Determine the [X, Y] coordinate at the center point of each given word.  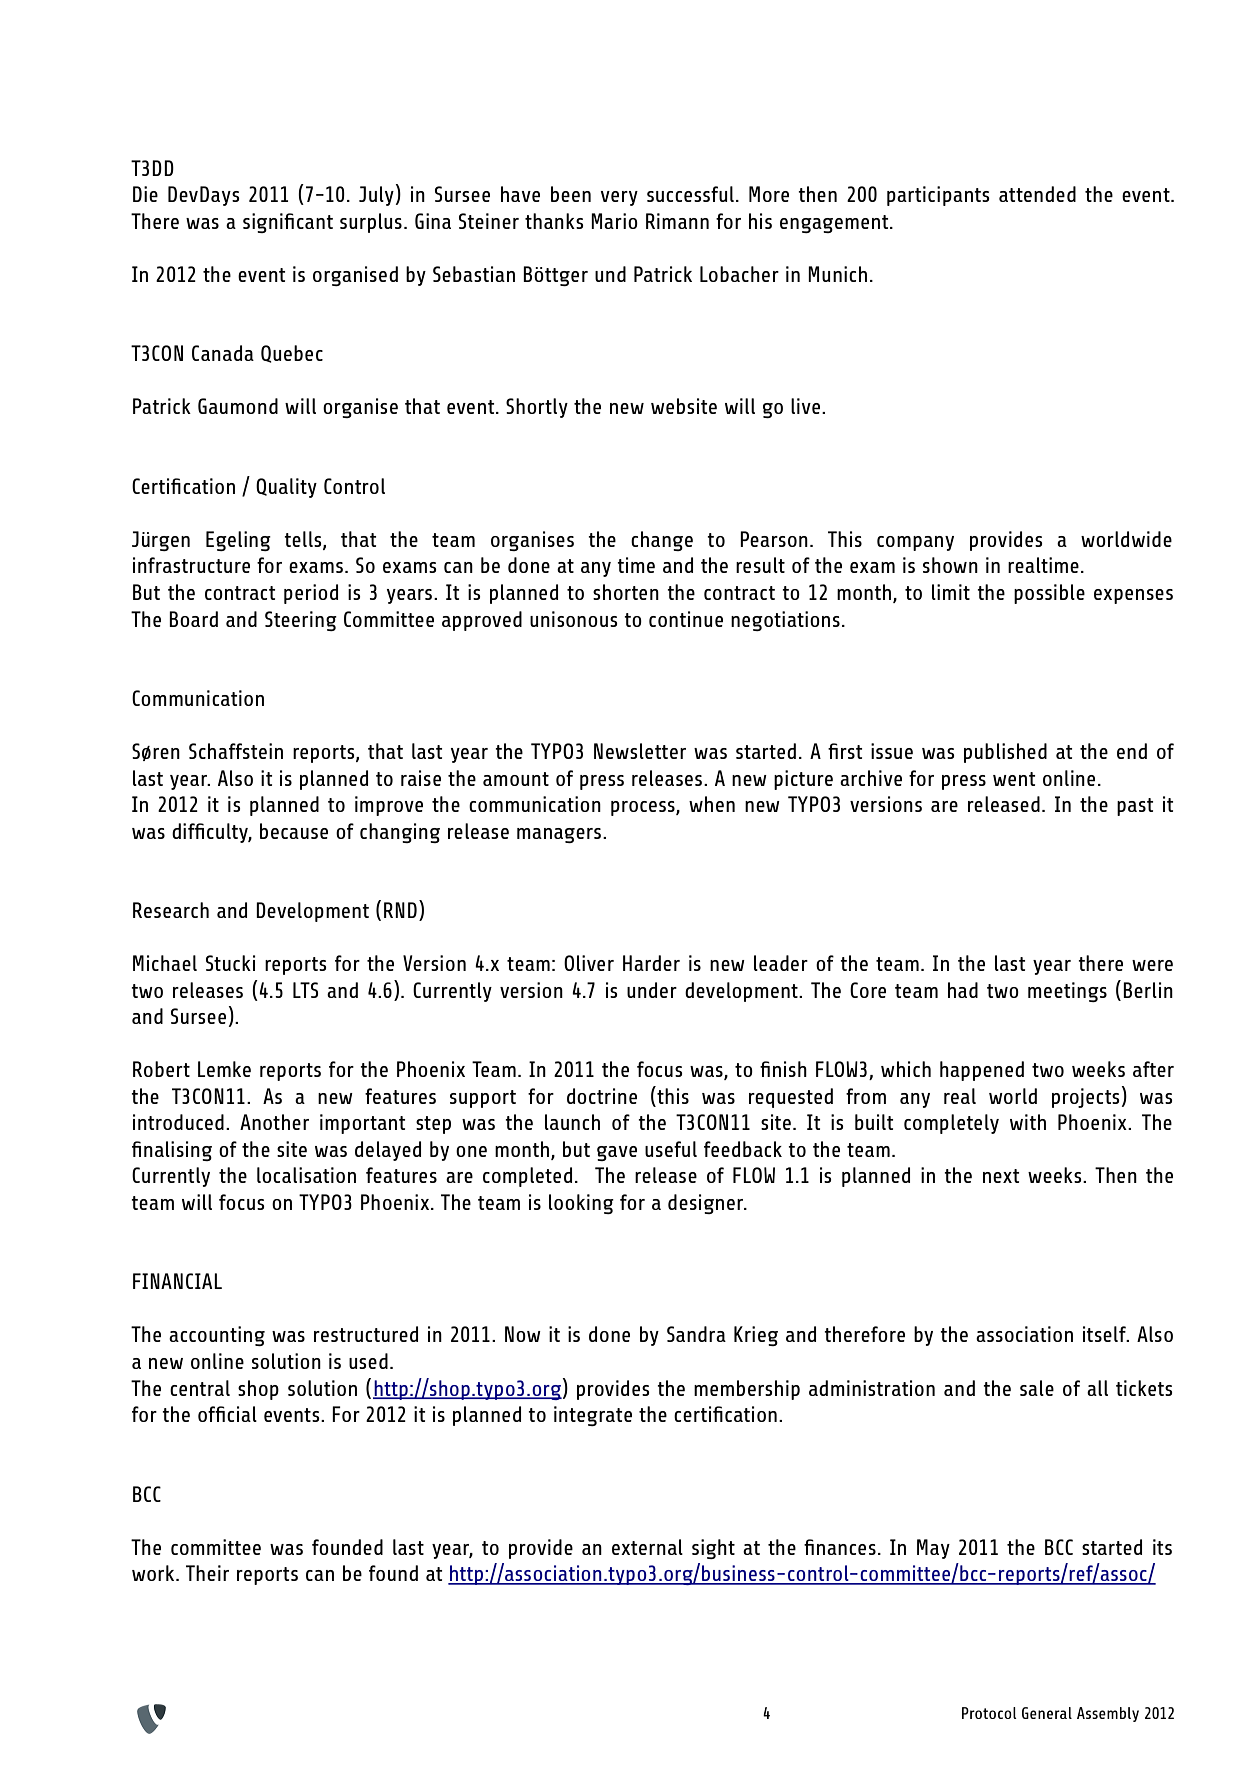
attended [1037, 194]
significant [288, 223]
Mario [614, 221]
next [1001, 1176]
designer [706, 1204]
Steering [301, 621]
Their [207, 1573]
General [1047, 1713]
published [1005, 753]
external [647, 1547]
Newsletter [640, 751]
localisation [306, 1175]
